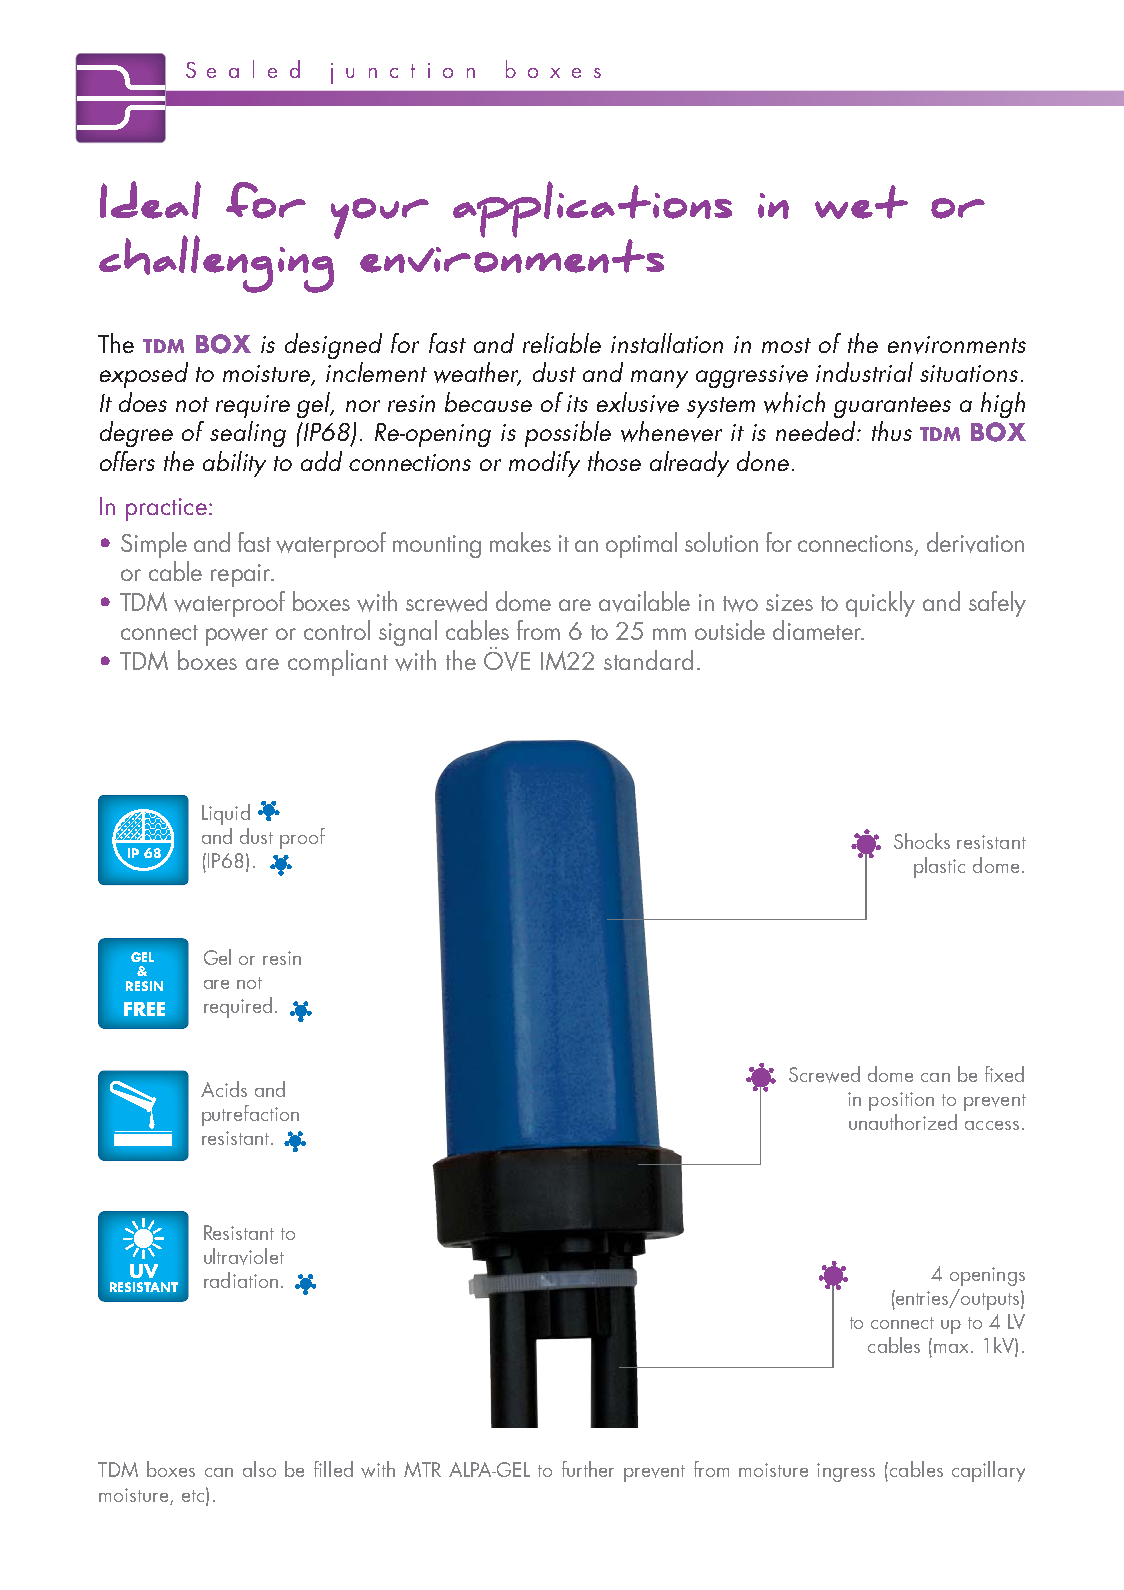 This image has height=1590, width=1124. Describe the element at coordinates (218, 262) in the image. I see `challenging` at that location.
